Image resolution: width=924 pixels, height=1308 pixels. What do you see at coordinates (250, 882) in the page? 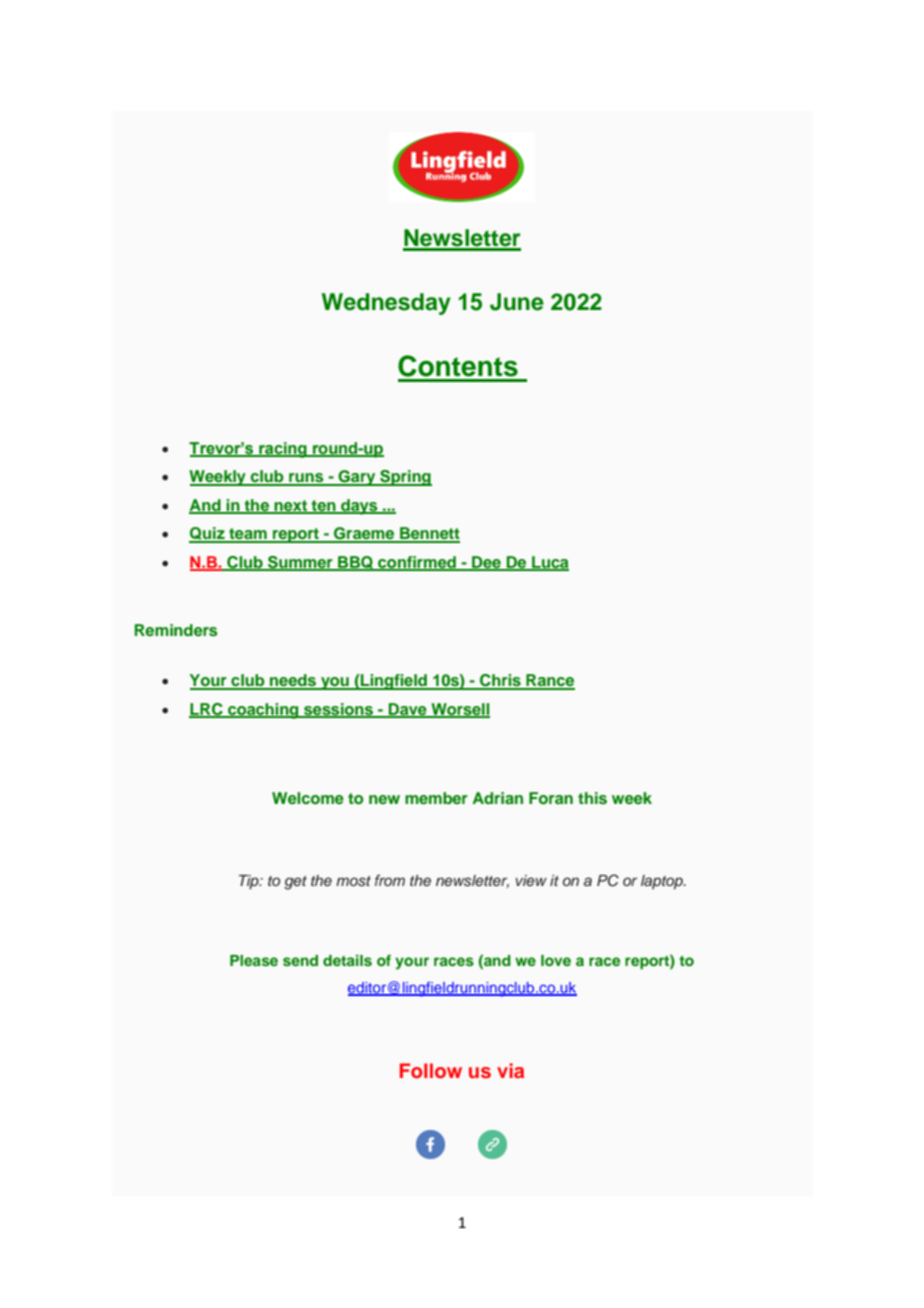
I see `Tip` at bounding box center [250, 882].
